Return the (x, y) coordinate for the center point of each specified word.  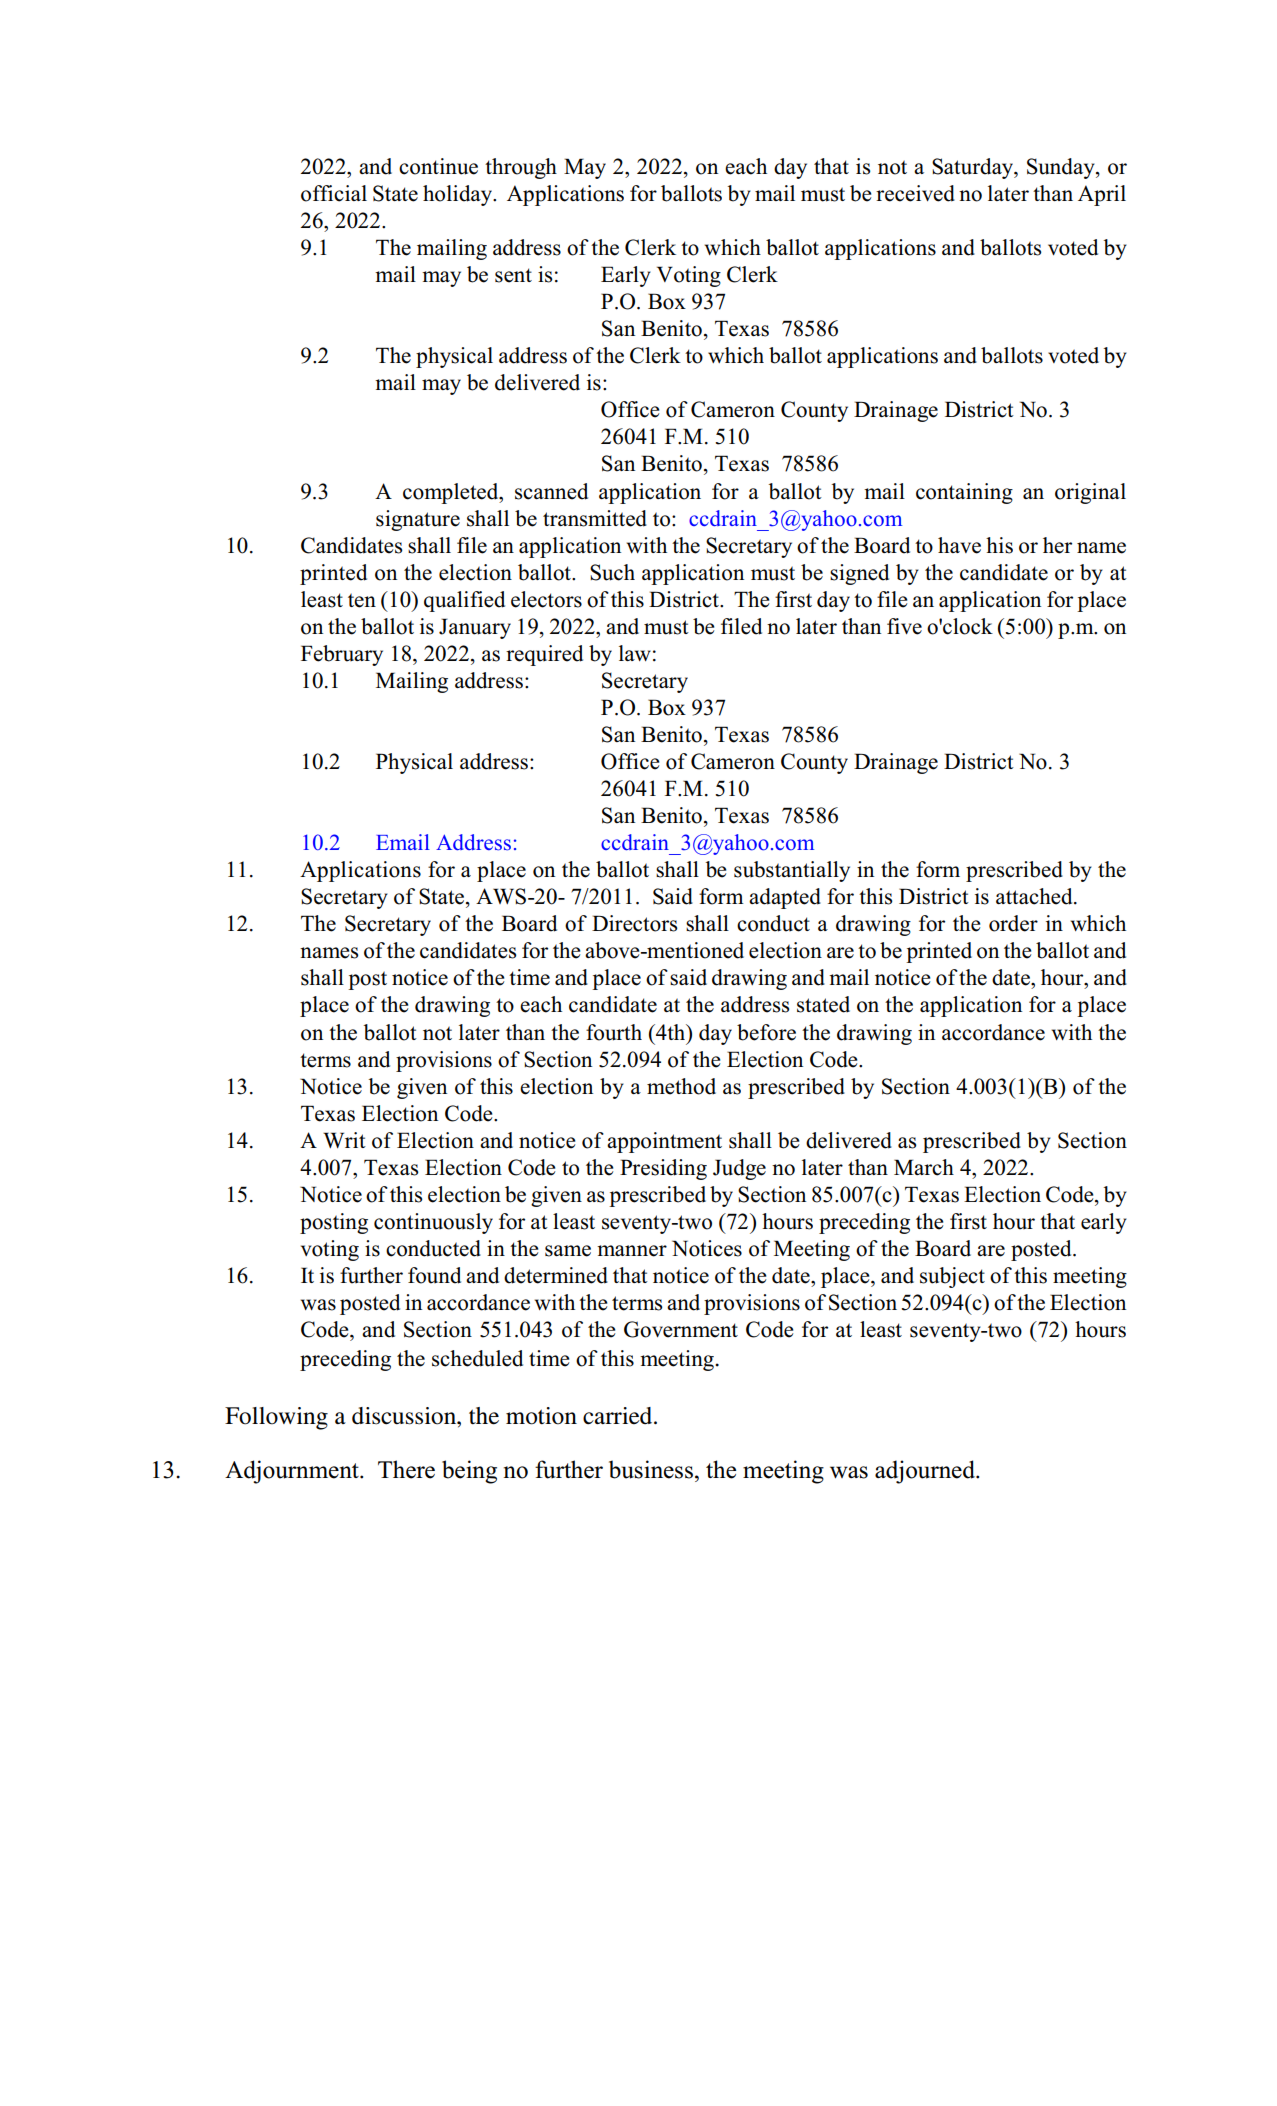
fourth (614, 1032)
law (635, 653)
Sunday (1062, 168)
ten (362, 600)
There (406, 1469)
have (959, 545)
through (521, 168)
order (1013, 923)
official (334, 193)
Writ (344, 1140)
